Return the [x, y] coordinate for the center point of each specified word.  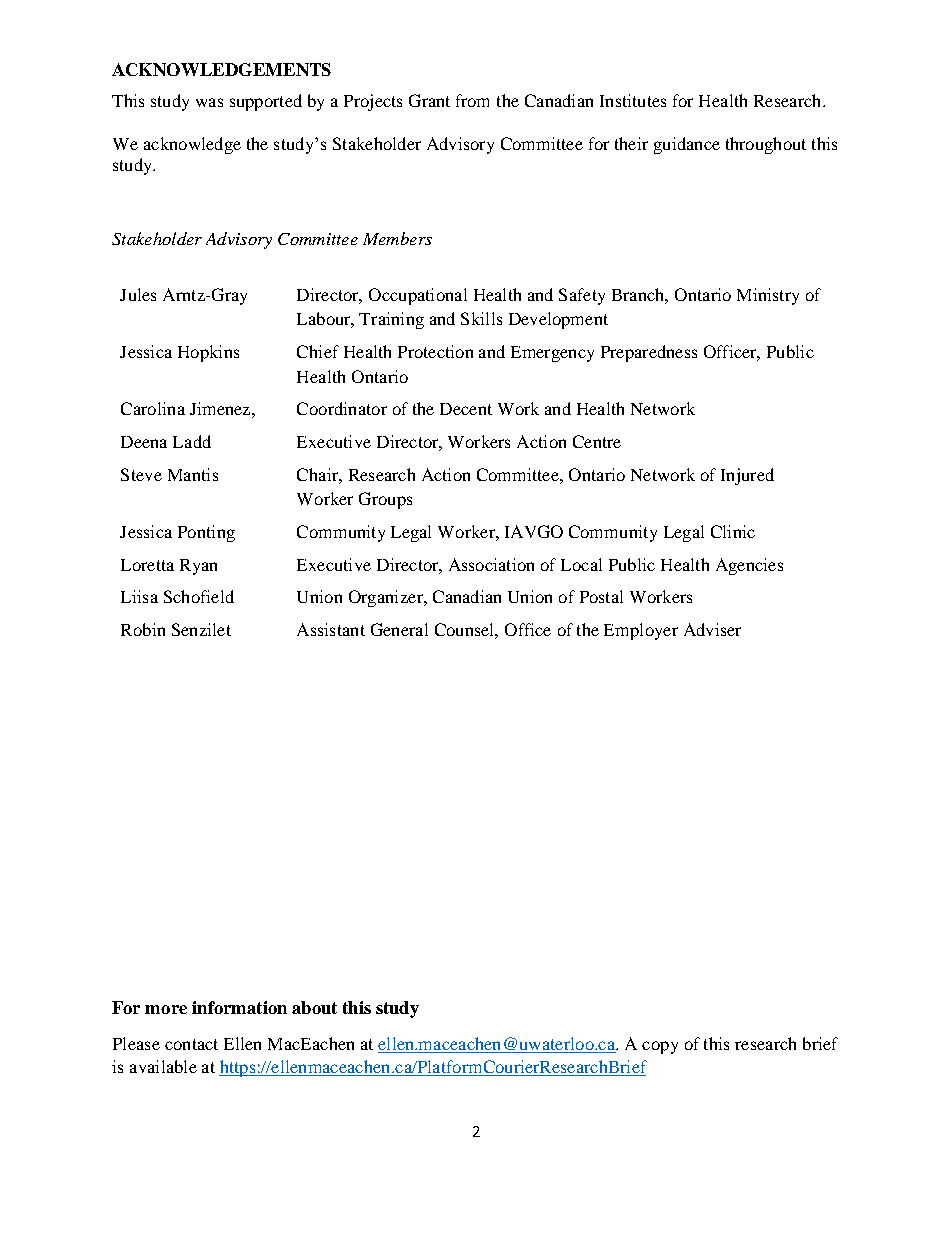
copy [660, 1047]
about [314, 1007]
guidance [687, 145]
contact [191, 1044]
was [209, 102]
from [472, 100]
